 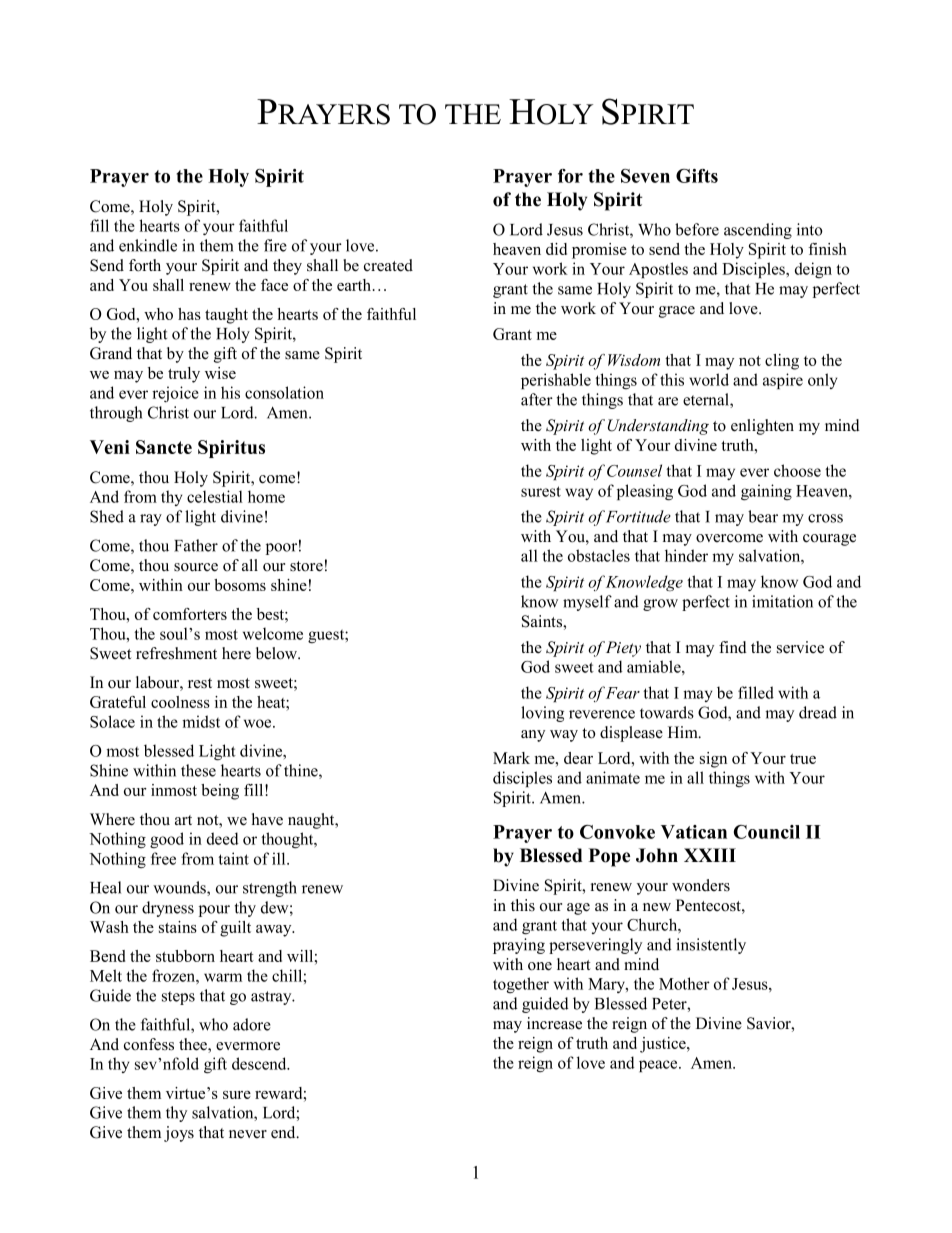 What do you see at coordinates (556, 249) in the document?
I see `did` at bounding box center [556, 249].
